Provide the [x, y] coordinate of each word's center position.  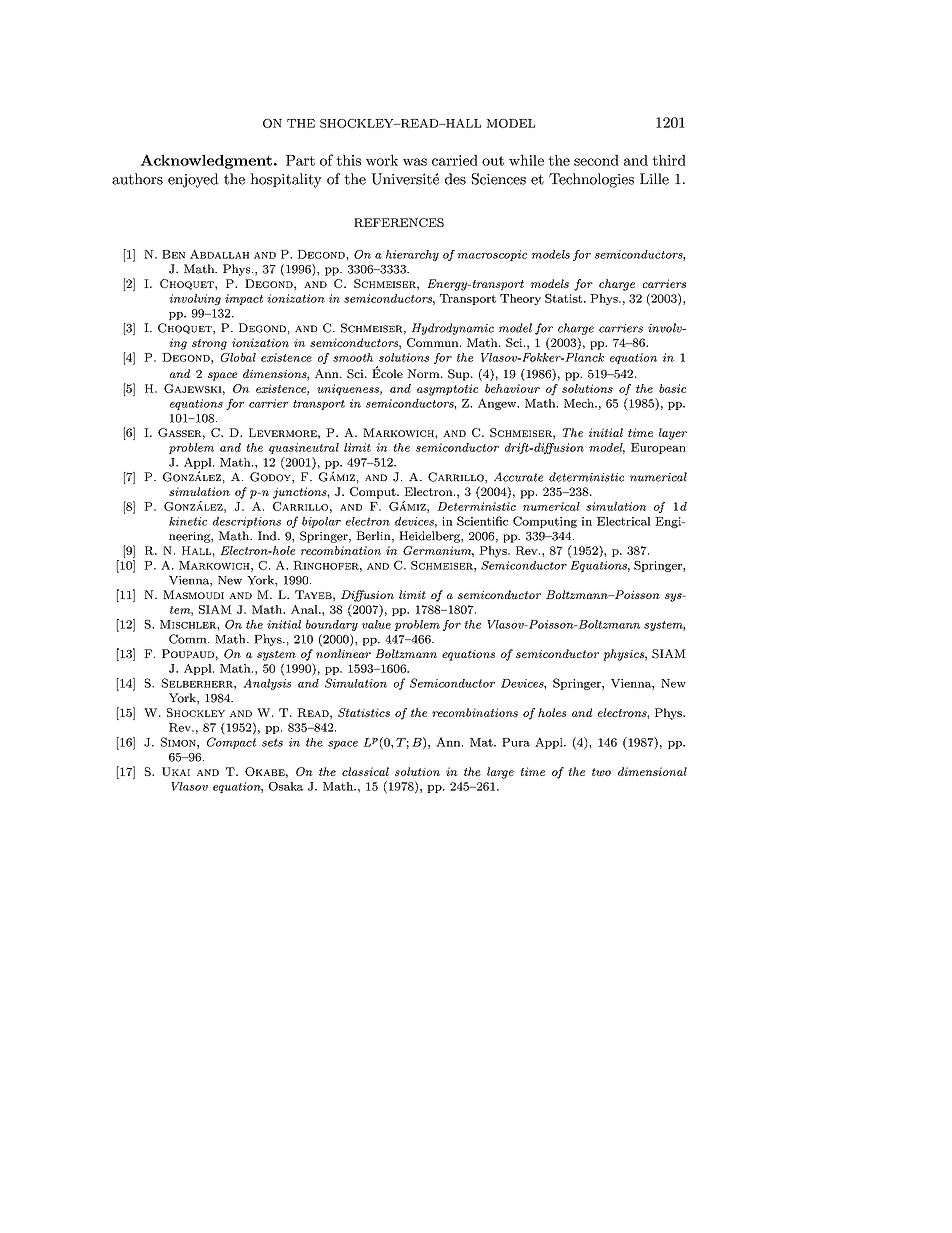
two [601, 772]
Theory [520, 299]
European [658, 448]
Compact [231, 743]
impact [244, 299]
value [376, 624]
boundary [332, 625]
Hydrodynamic [452, 329]
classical [365, 771]
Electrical [624, 521]
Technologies [591, 180]
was [415, 162]
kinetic [188, 521]
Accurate [518, 477]
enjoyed [193, 180]
